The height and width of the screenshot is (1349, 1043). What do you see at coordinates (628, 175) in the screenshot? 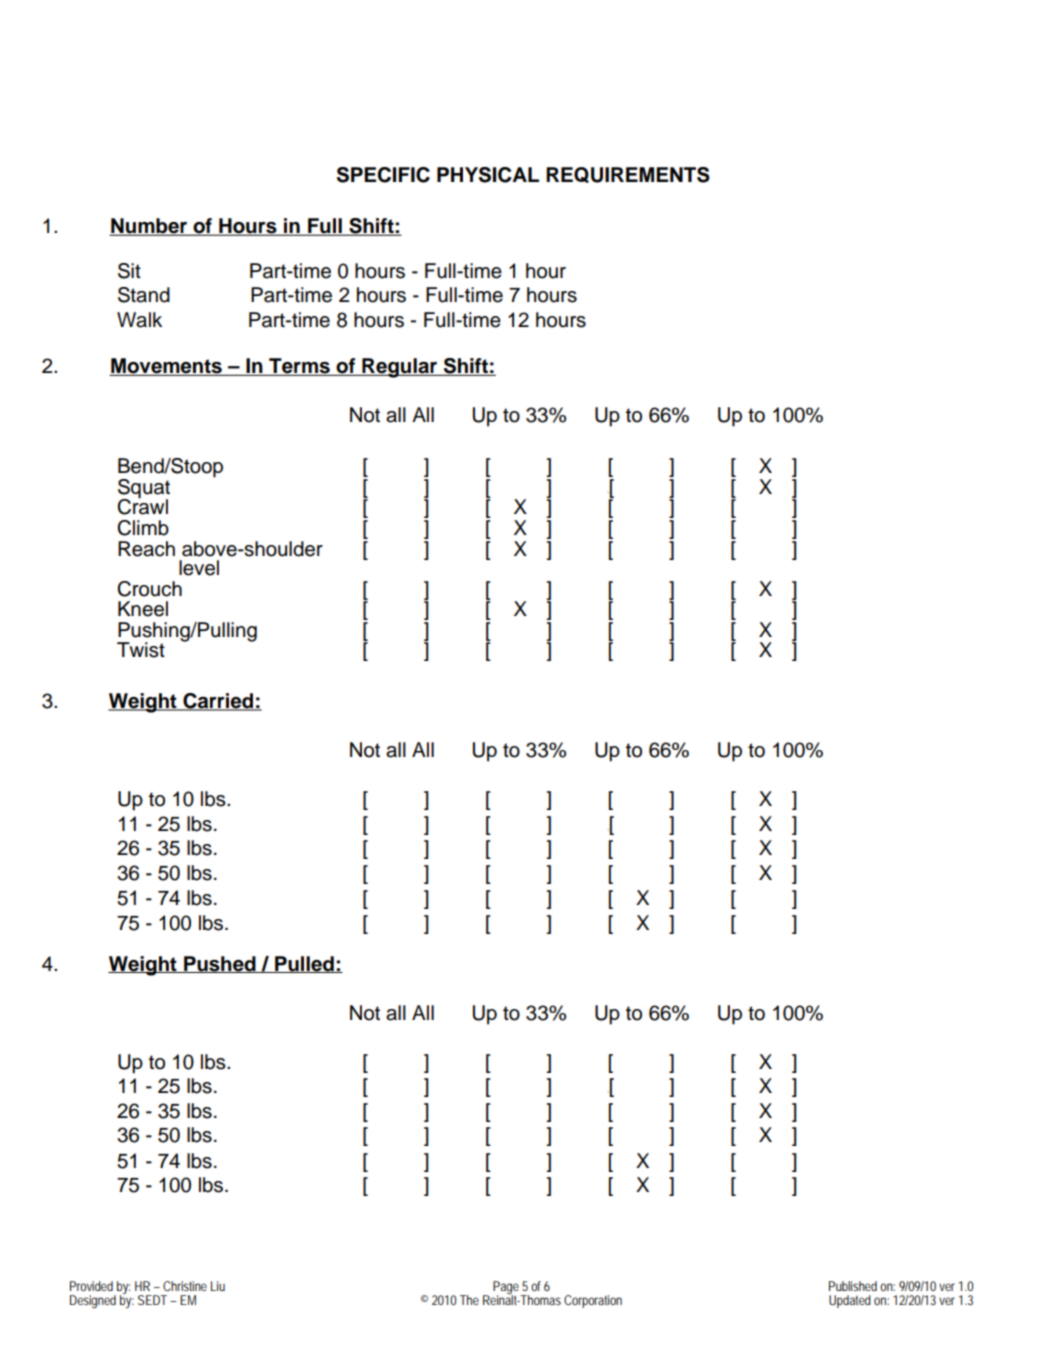
I see `REQUIREMENTS` at bounding box center [628, 175].
